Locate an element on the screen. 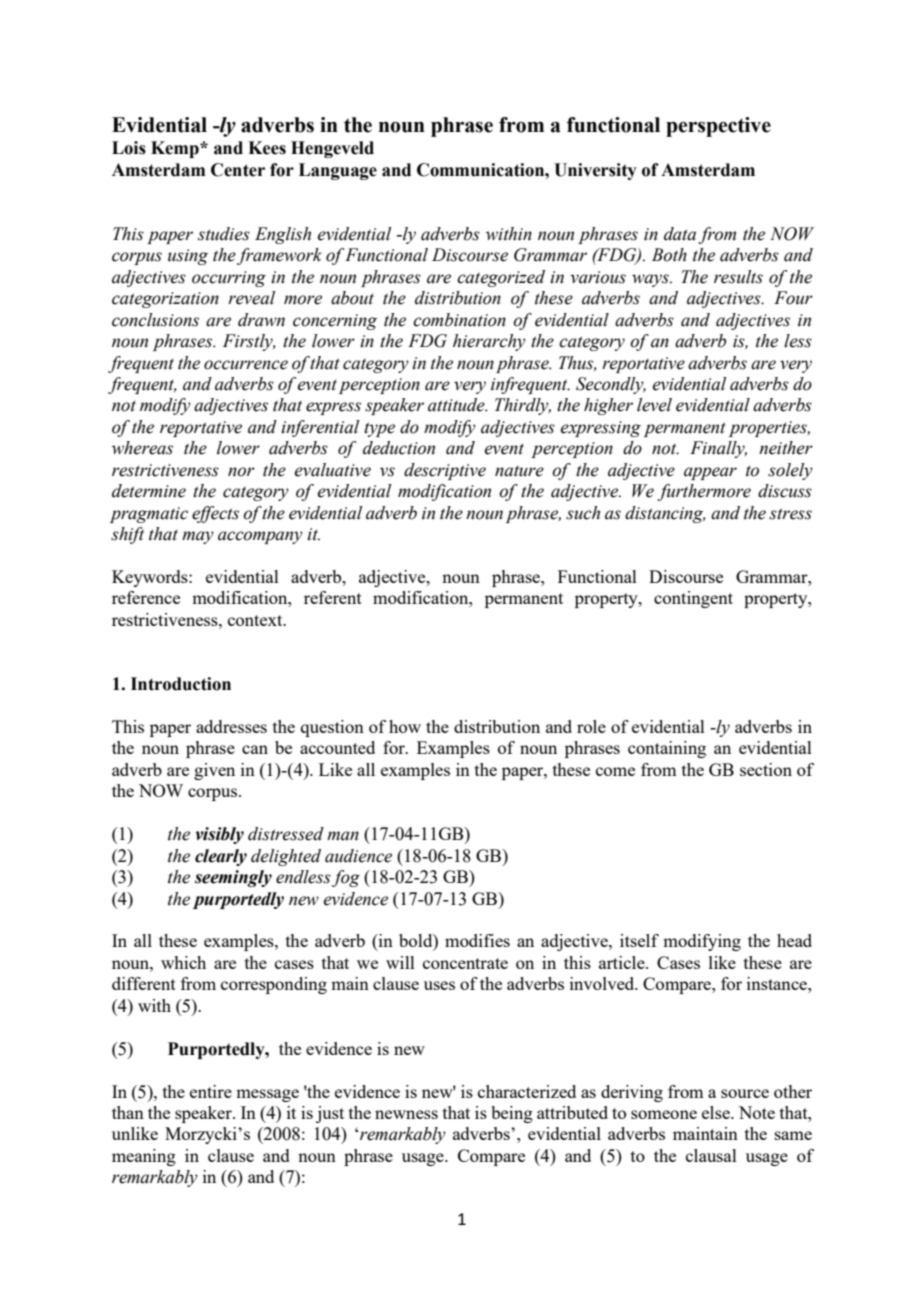 This screenshot has width=924, height=1308. section is located at coordinates (766, 769).
